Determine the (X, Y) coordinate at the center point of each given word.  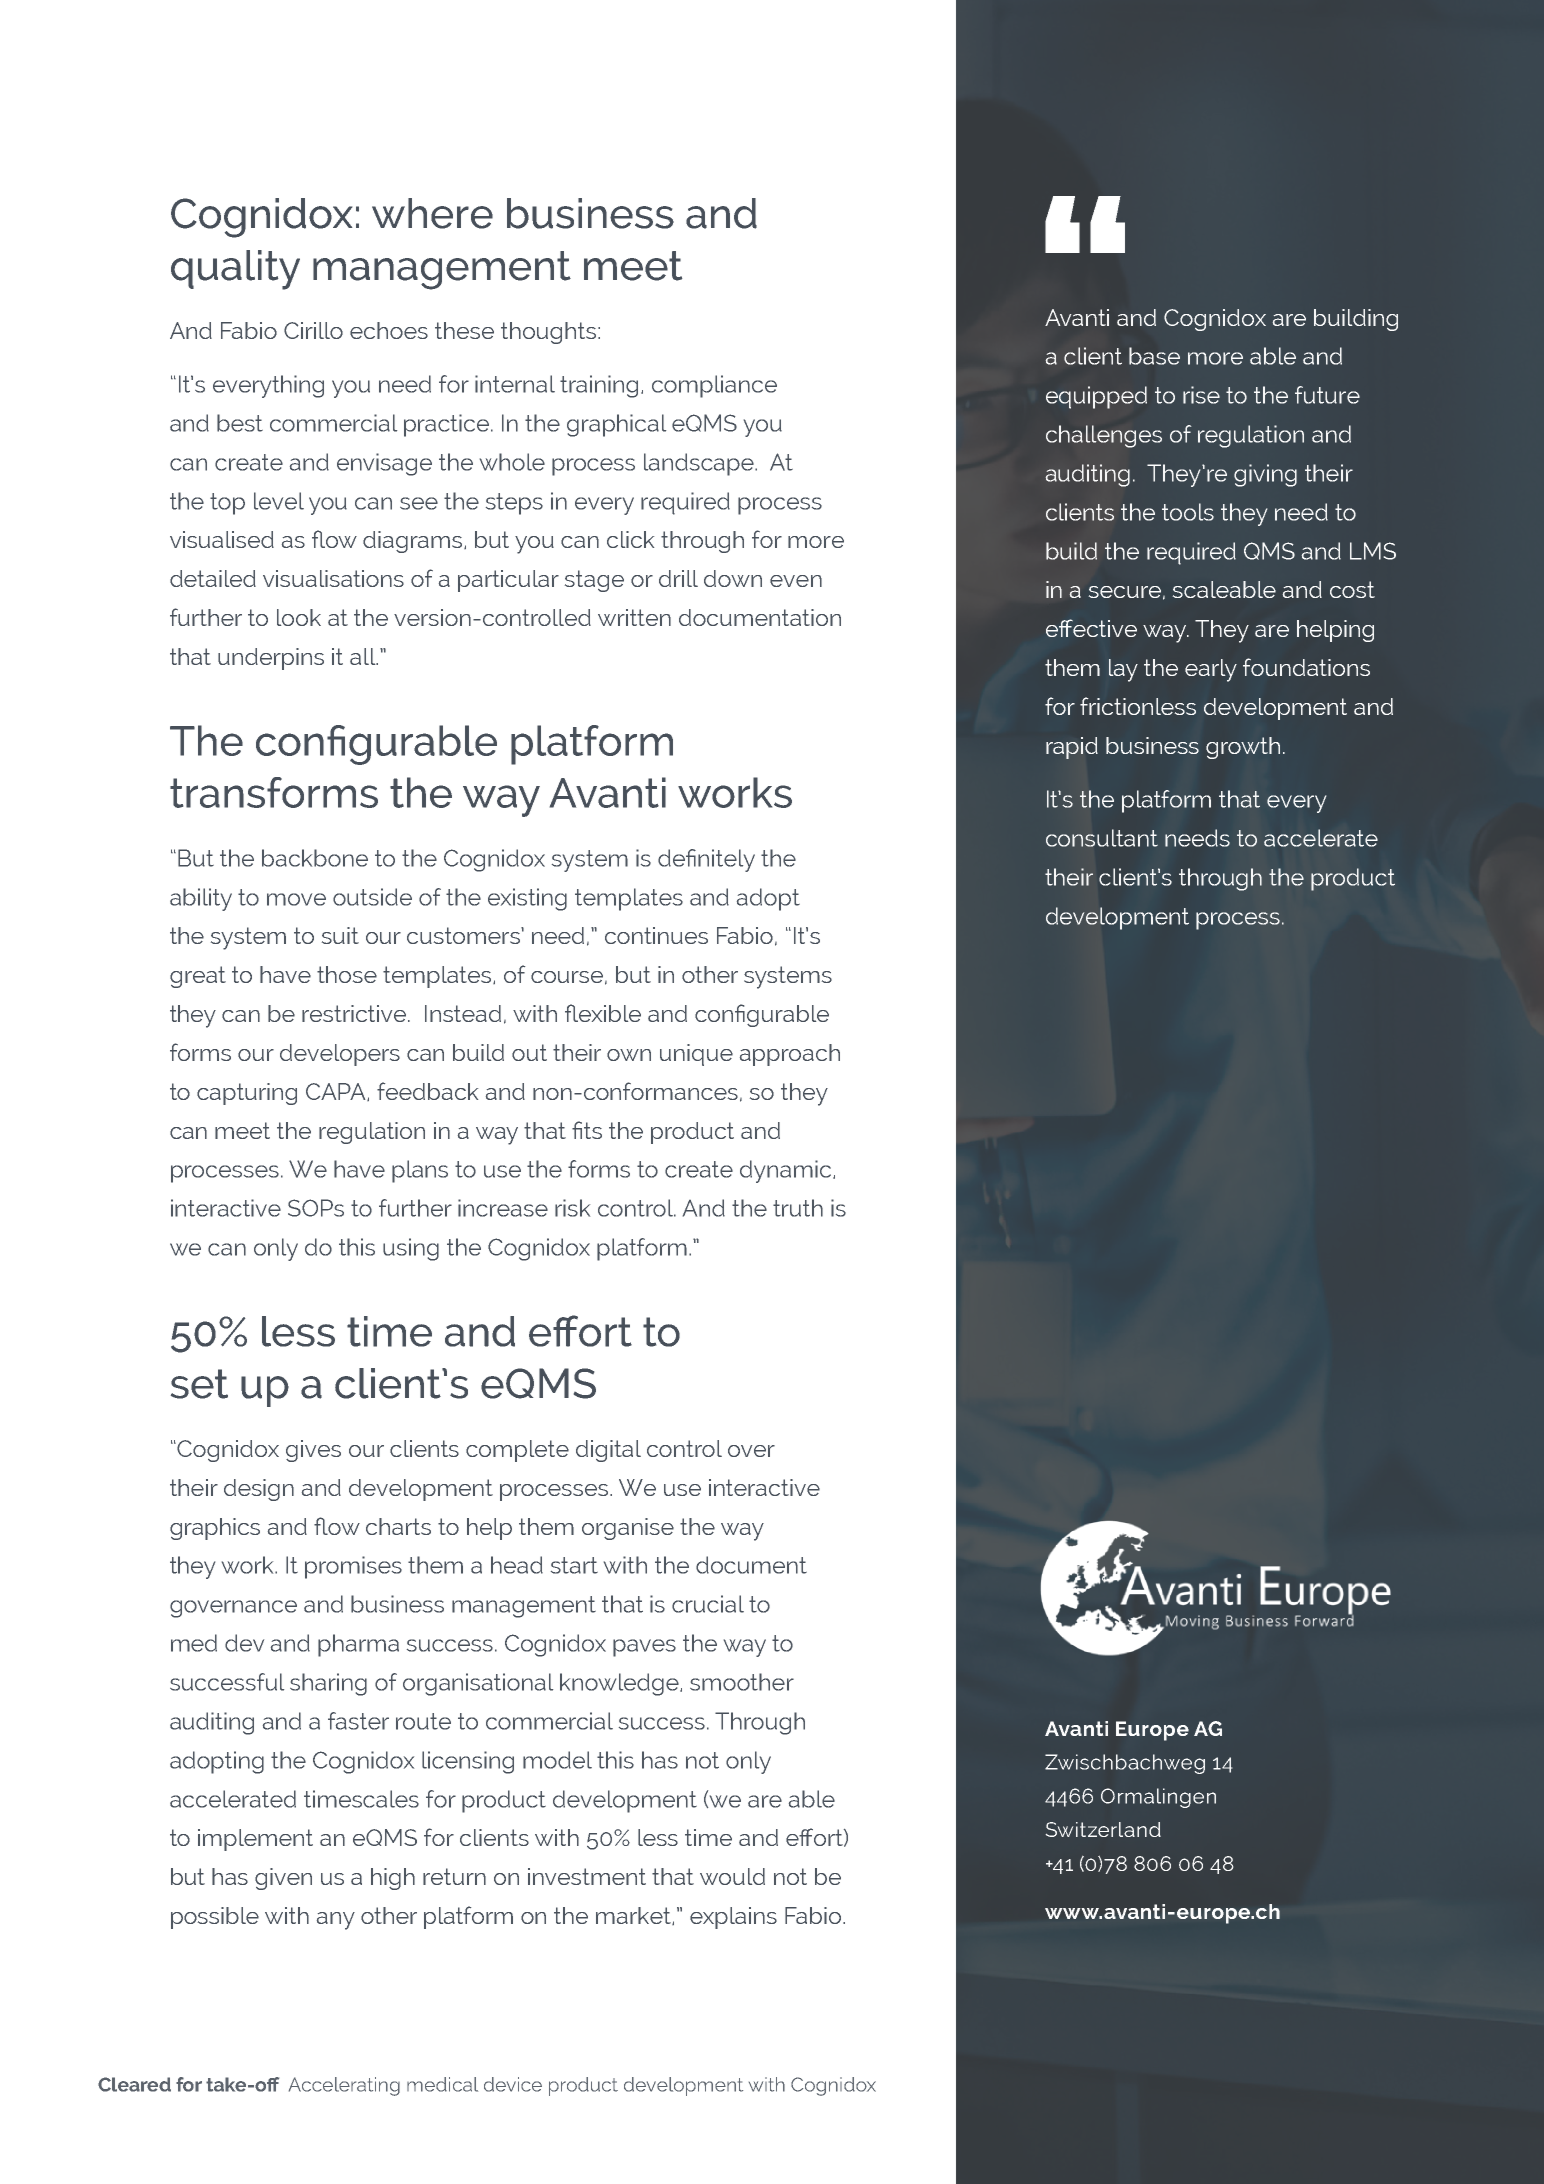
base (1154, 356)
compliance (714, 386)
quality (235, 270)
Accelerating (344, 2086)
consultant (1102, 838)
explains (733, 1918)
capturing (247, 1094)
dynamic (787, 1171)
